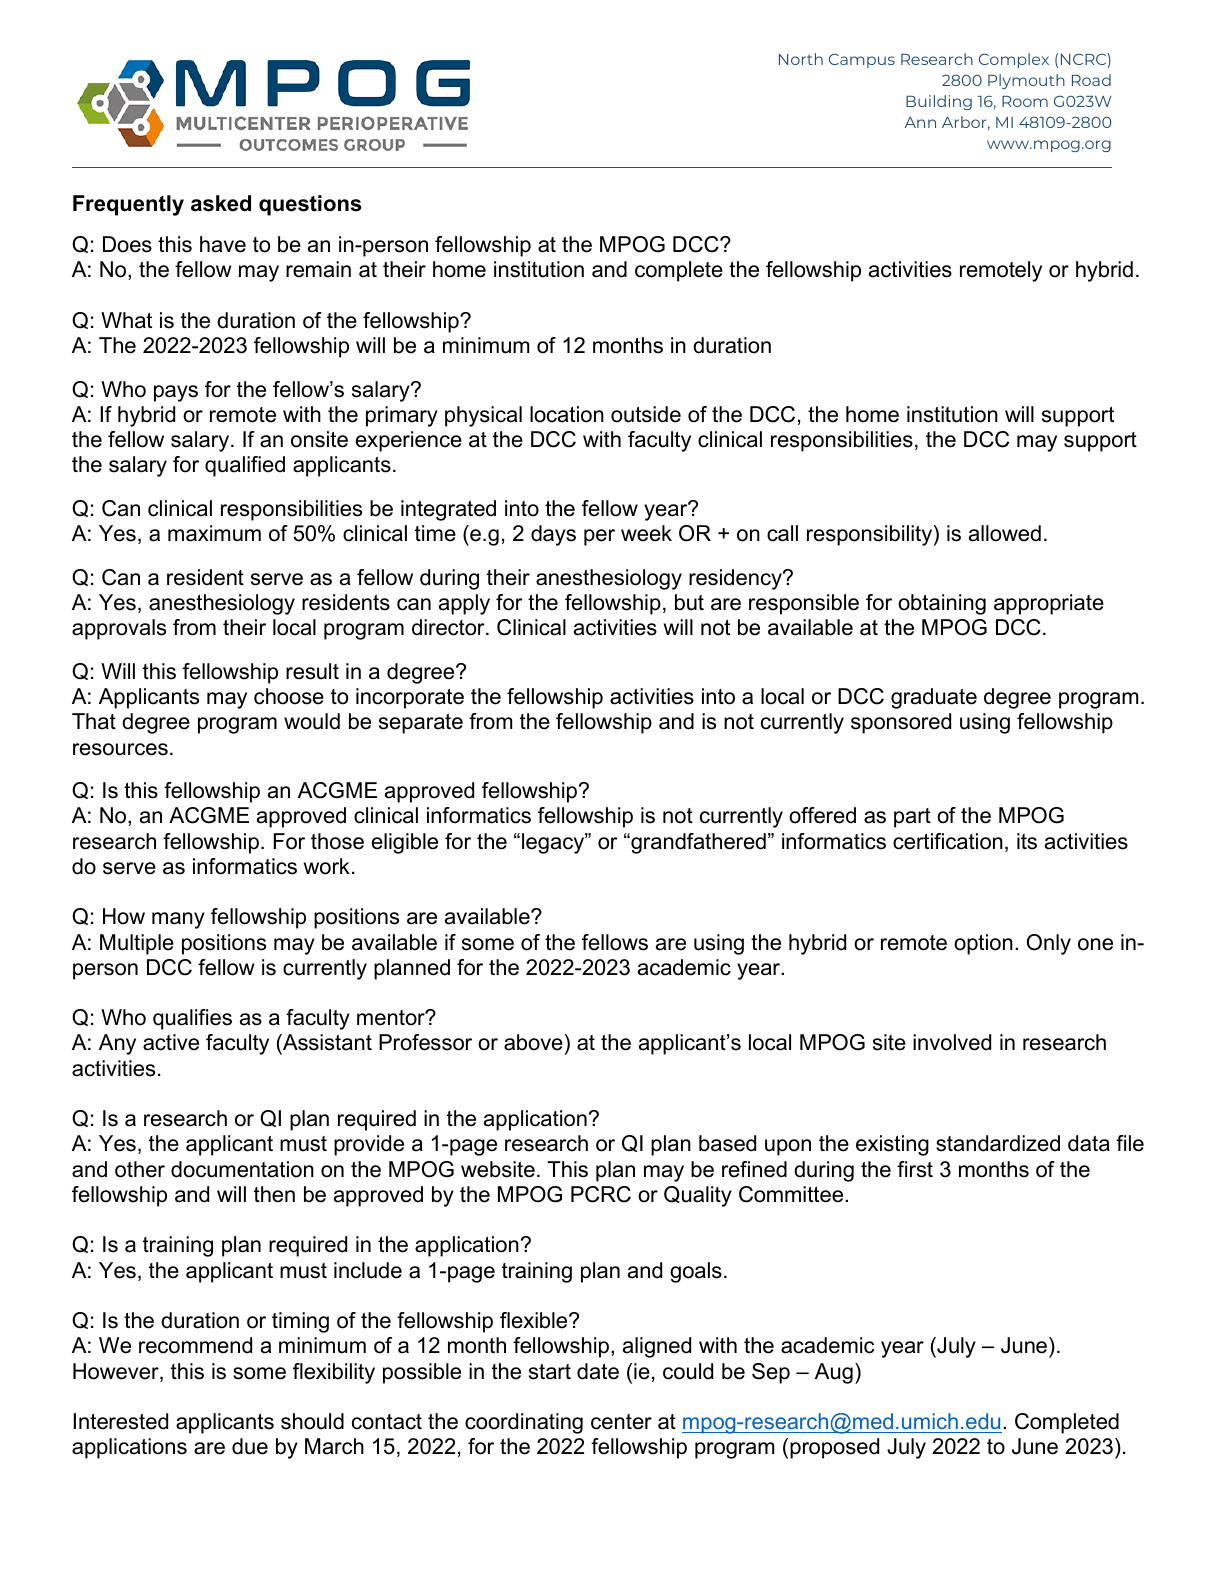 The height and width of the screenshot is (1580, 1221). Describe the element at coordinates (1025, 101) in the screenshot. I see `Room` at that location.
